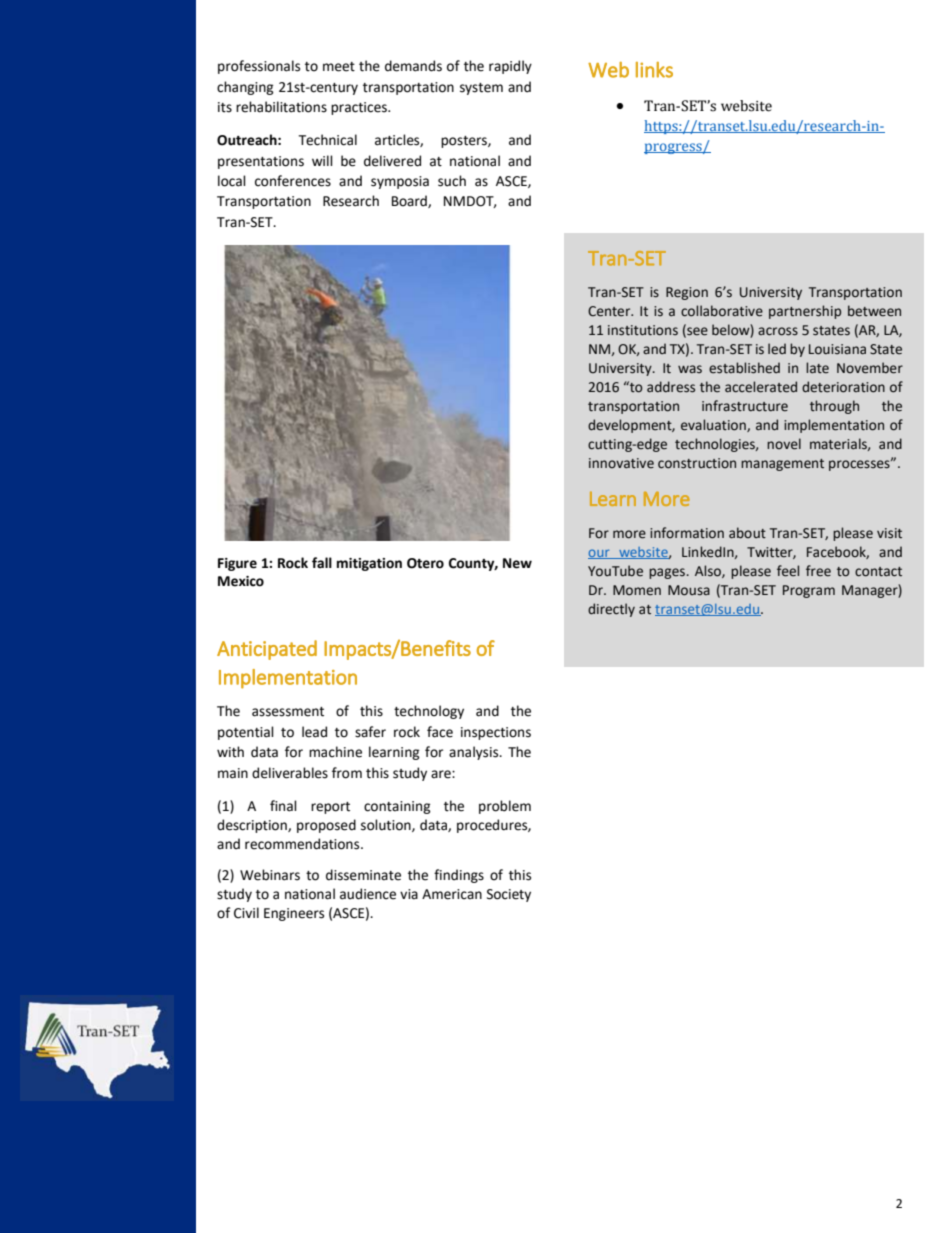  What do you see at coordinates (322, 562) in the screenshot?
I see `fall` at bounding box center [322, 562].
